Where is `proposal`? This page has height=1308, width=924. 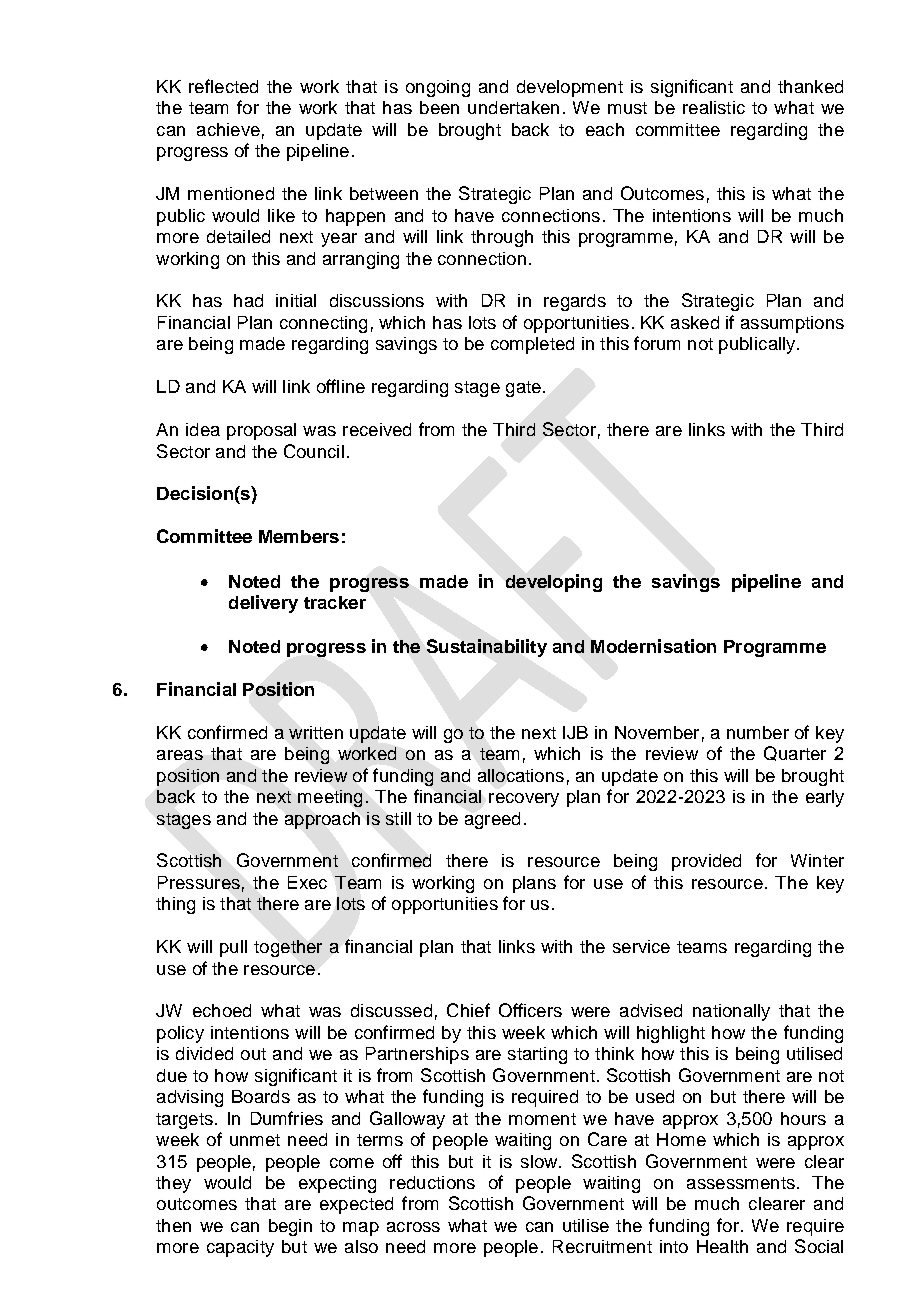
proposal is located at coordinates (261, 431).
